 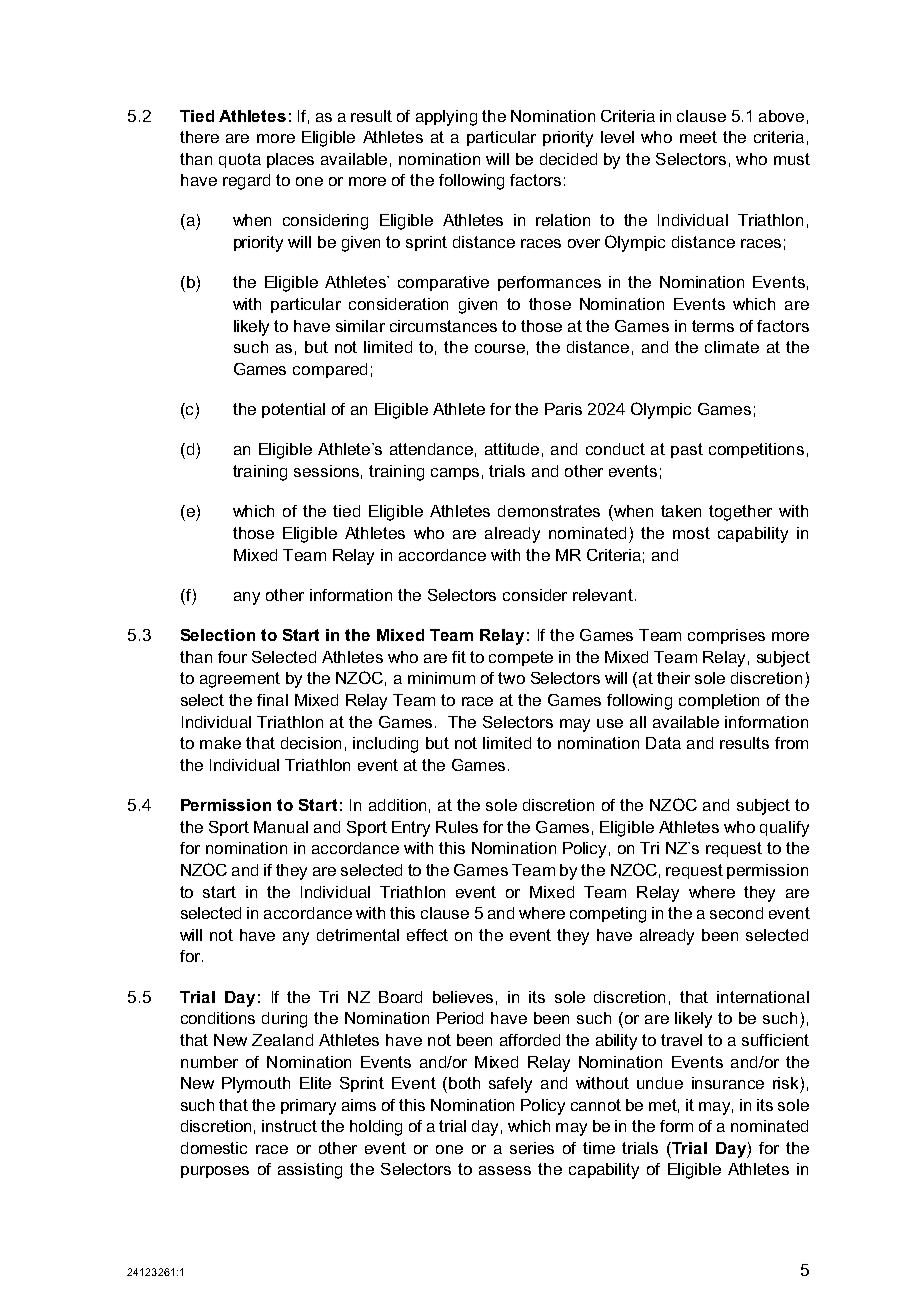 What do you see at coordinates (290, 160) in the screenshot?
I see `places` at bounding box center [290, 160].
